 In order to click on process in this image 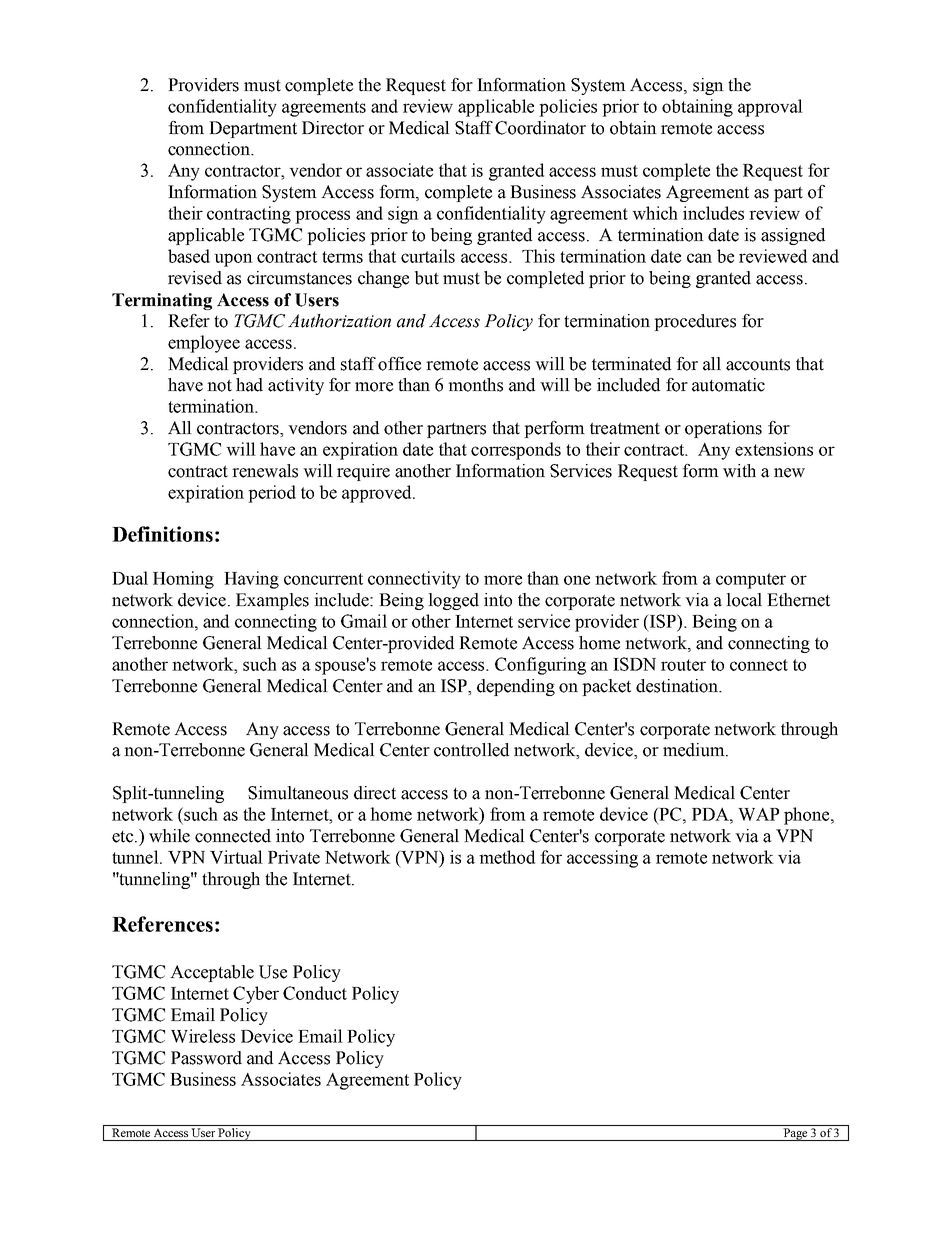, I will do `click(322, 217)`.
